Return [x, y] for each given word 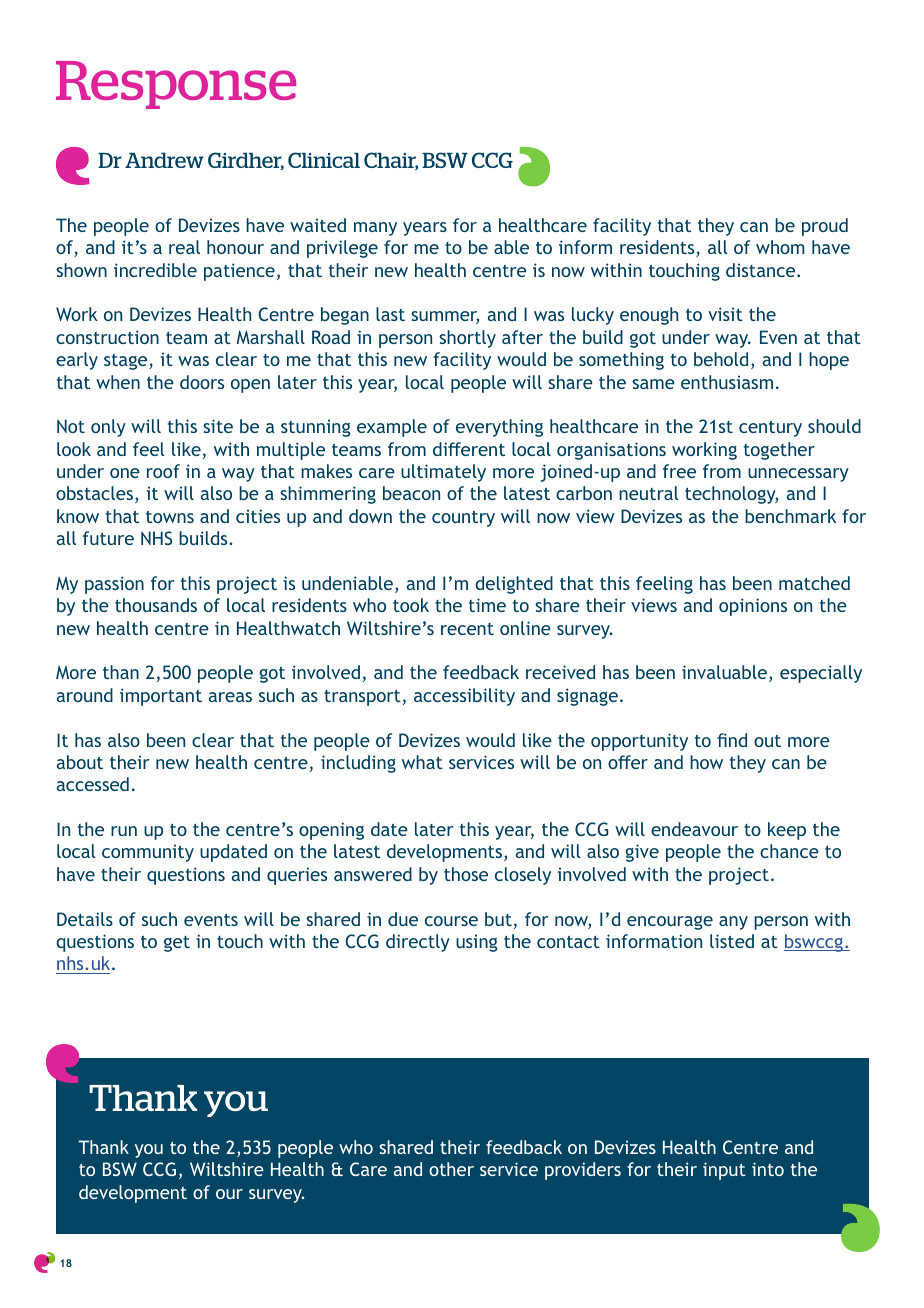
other [451, 1169]
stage [127, 362]
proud [825, 227]
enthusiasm [727, 382]
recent [467, 629]
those [466, 874]
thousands [156, 605]
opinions [753, 607]
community [148, 853]
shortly [467, 339]
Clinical [324, 160]
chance [789, 851]
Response [176, 85]
